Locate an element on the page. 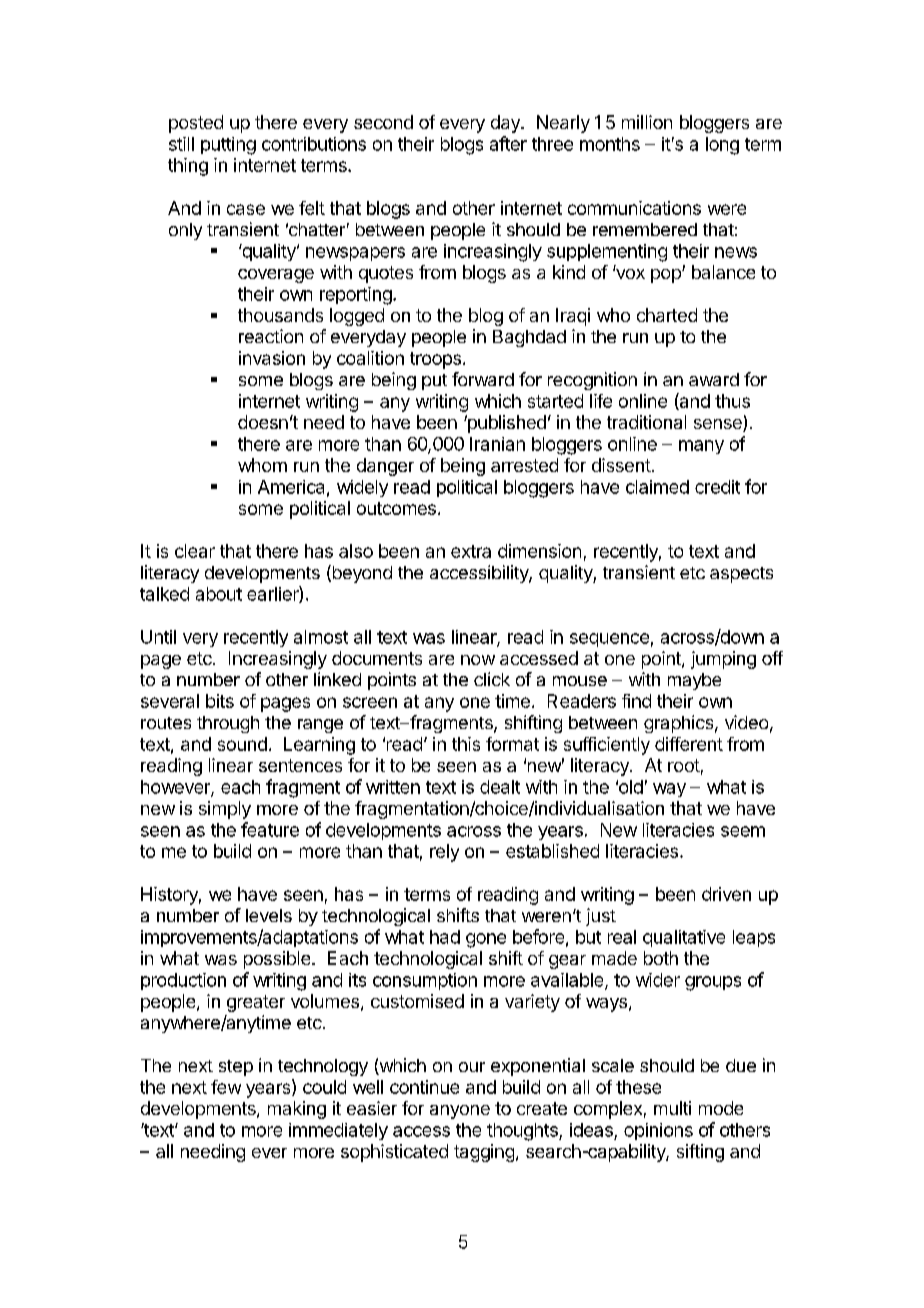  levels is located at coordinates (269, 915).
